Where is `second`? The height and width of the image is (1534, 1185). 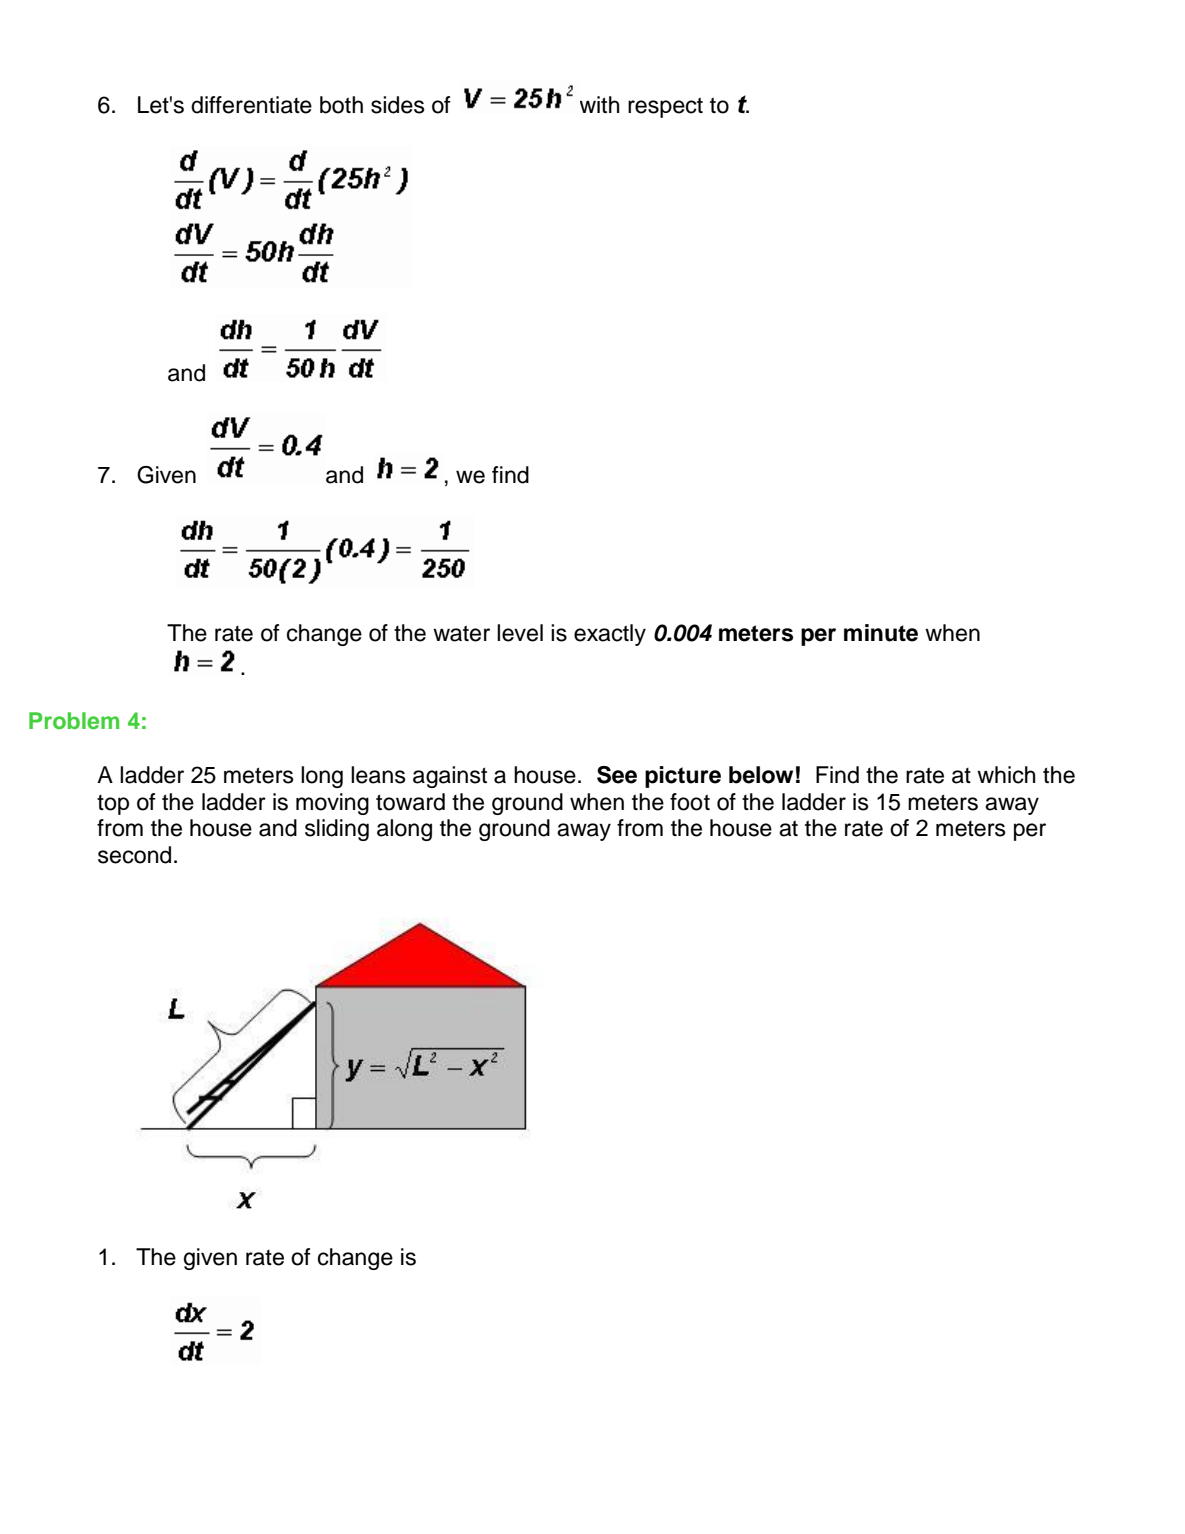 second is located at coordinates (134, 855).
